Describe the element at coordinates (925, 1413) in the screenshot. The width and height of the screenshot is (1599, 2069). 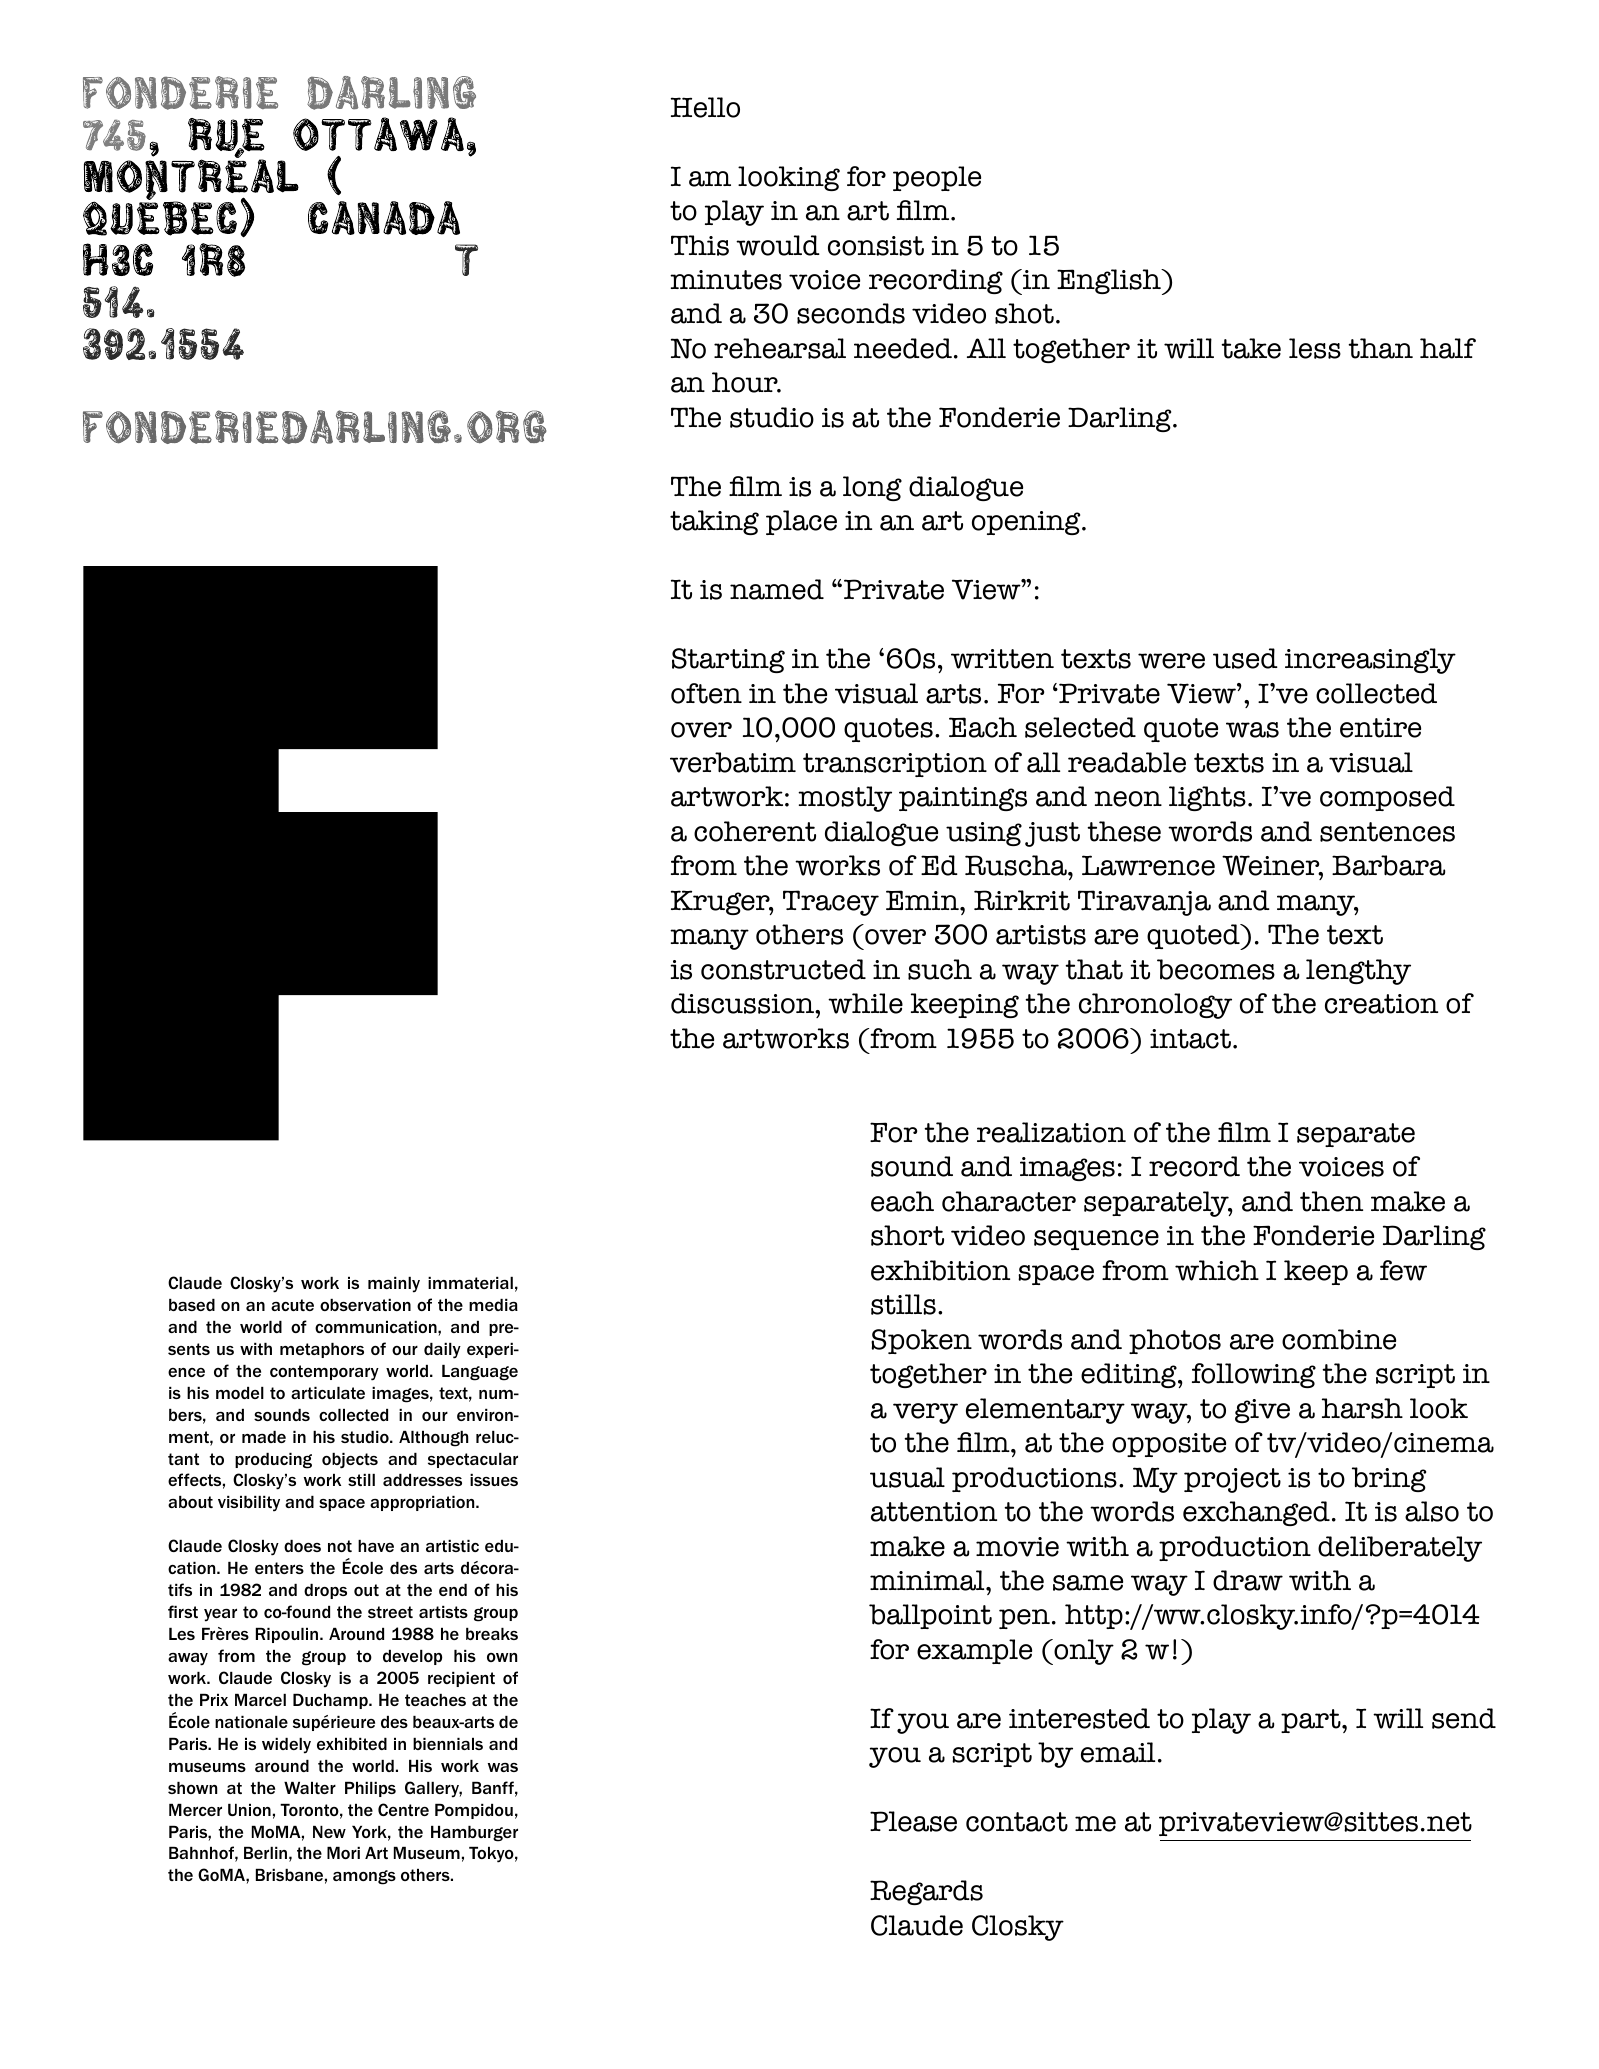
I see `very` at that location.
